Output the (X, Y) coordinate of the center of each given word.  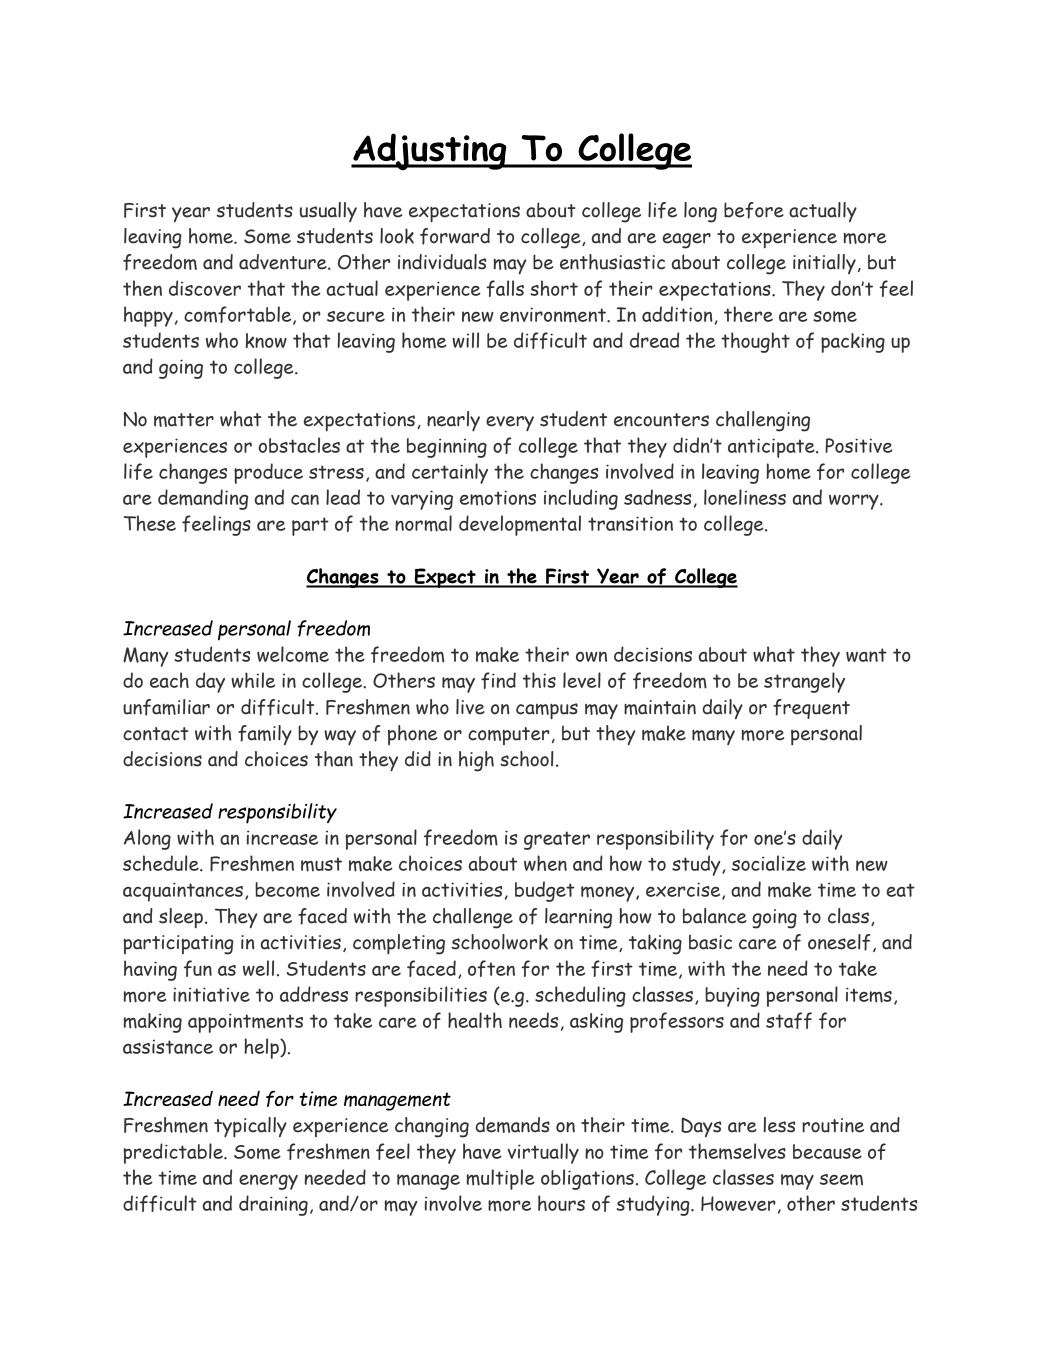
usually (328, 212)
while (253, 680)
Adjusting (430, 152)
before (754, 210)
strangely (804, 682)
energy (268, 1182)
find (498, 680)
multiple (500, 1179)
